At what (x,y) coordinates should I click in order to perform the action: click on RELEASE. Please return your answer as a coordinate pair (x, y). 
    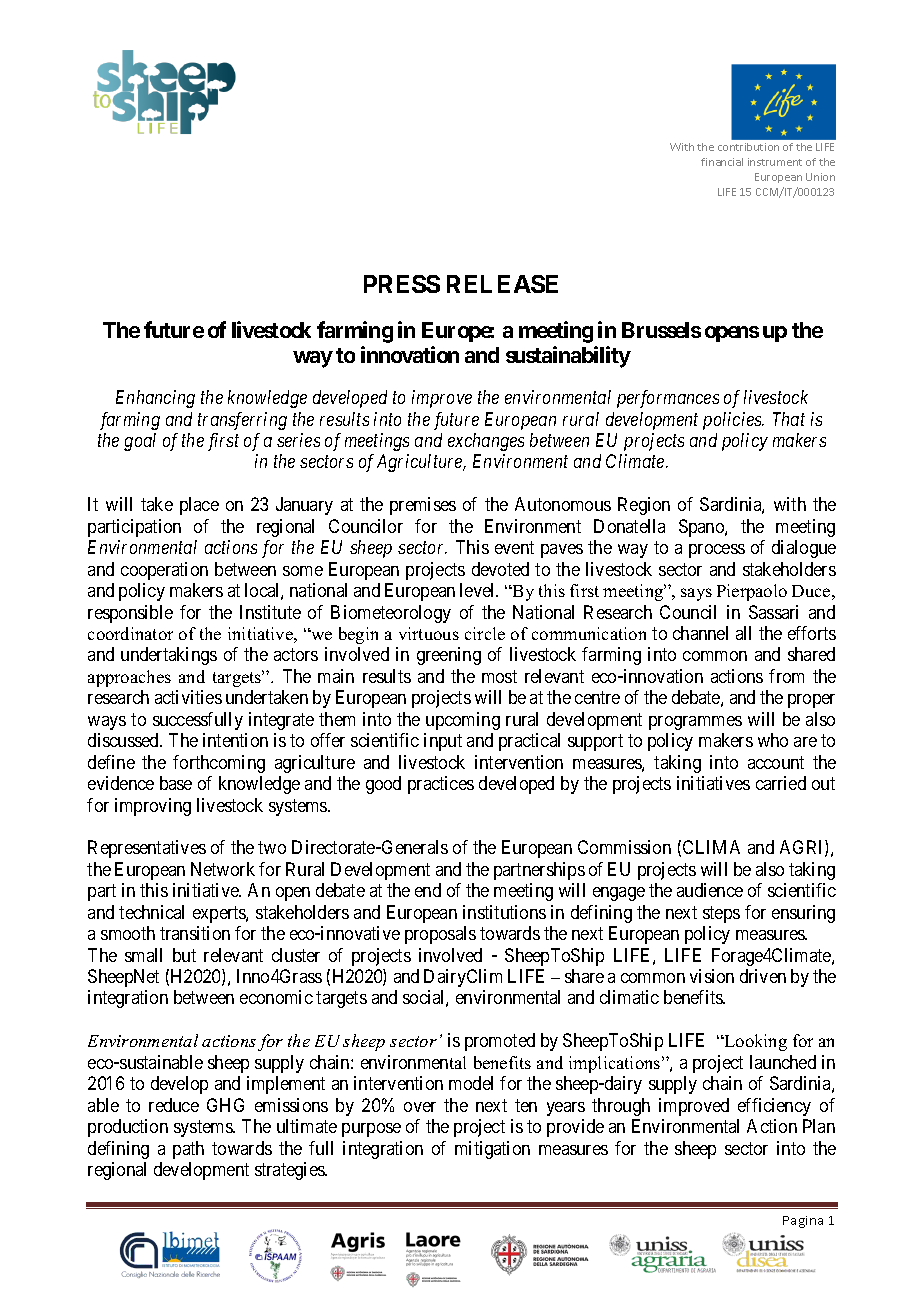
    Looking at the image, I should click on (502, 284).
